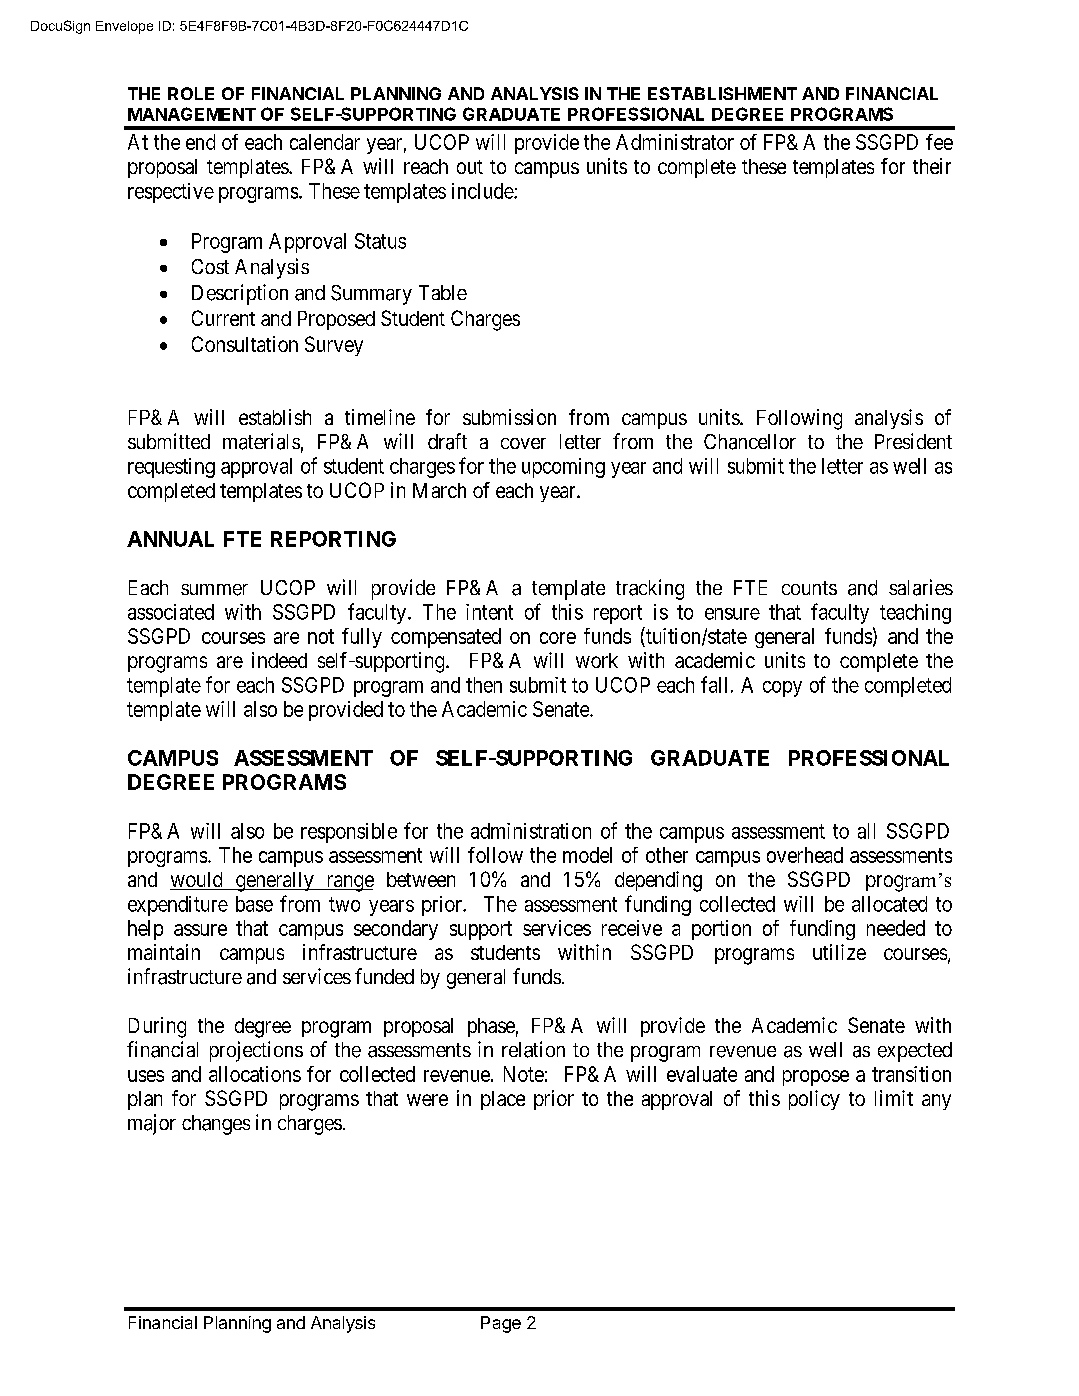 The height and width of the image is (1396, 1079). What do you see at coordinates (809, 588) in the image?
I see `counts` at bounding box center [809, 588].
